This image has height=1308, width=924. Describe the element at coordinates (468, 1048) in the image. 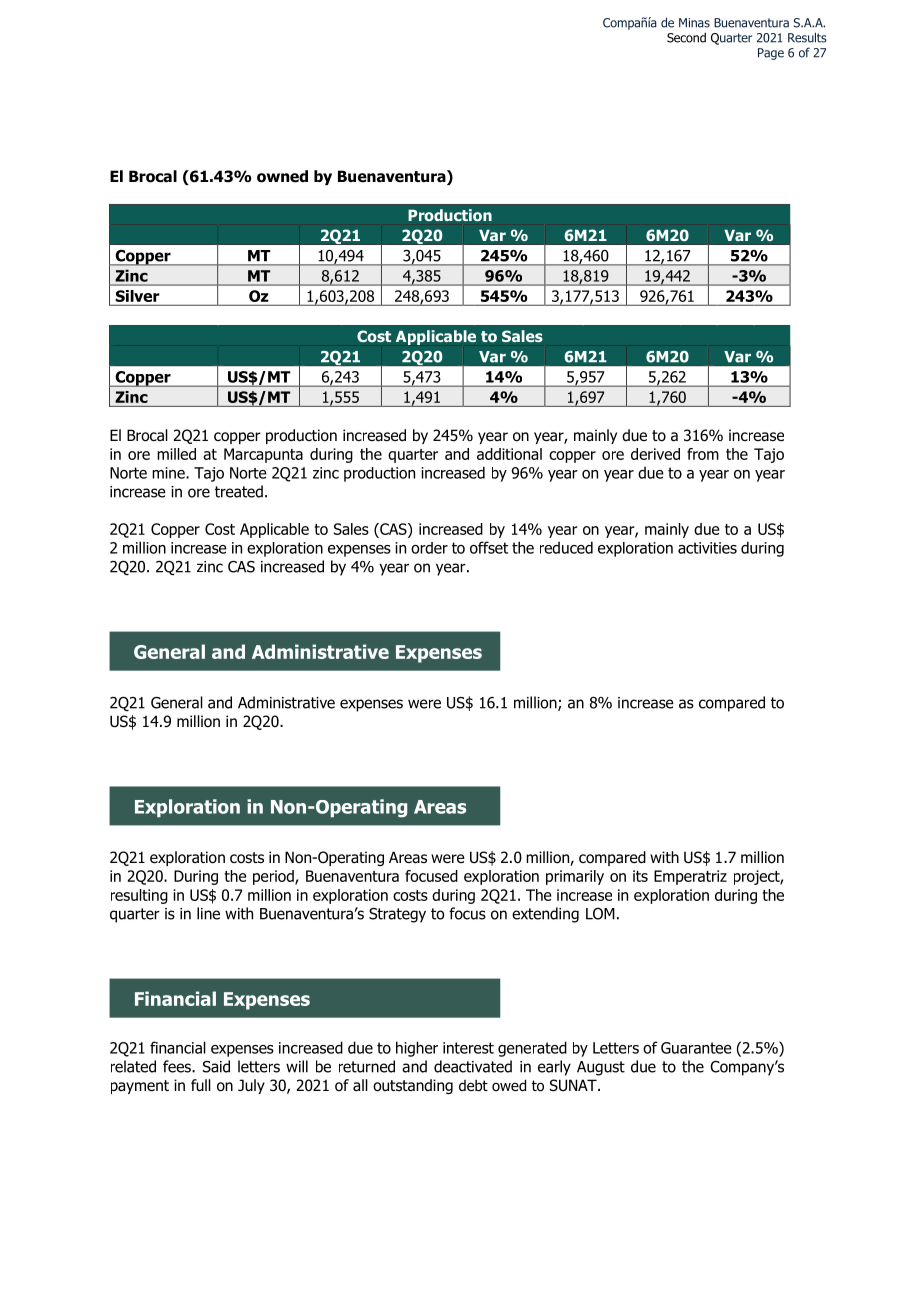

I see `interest` at that location.
